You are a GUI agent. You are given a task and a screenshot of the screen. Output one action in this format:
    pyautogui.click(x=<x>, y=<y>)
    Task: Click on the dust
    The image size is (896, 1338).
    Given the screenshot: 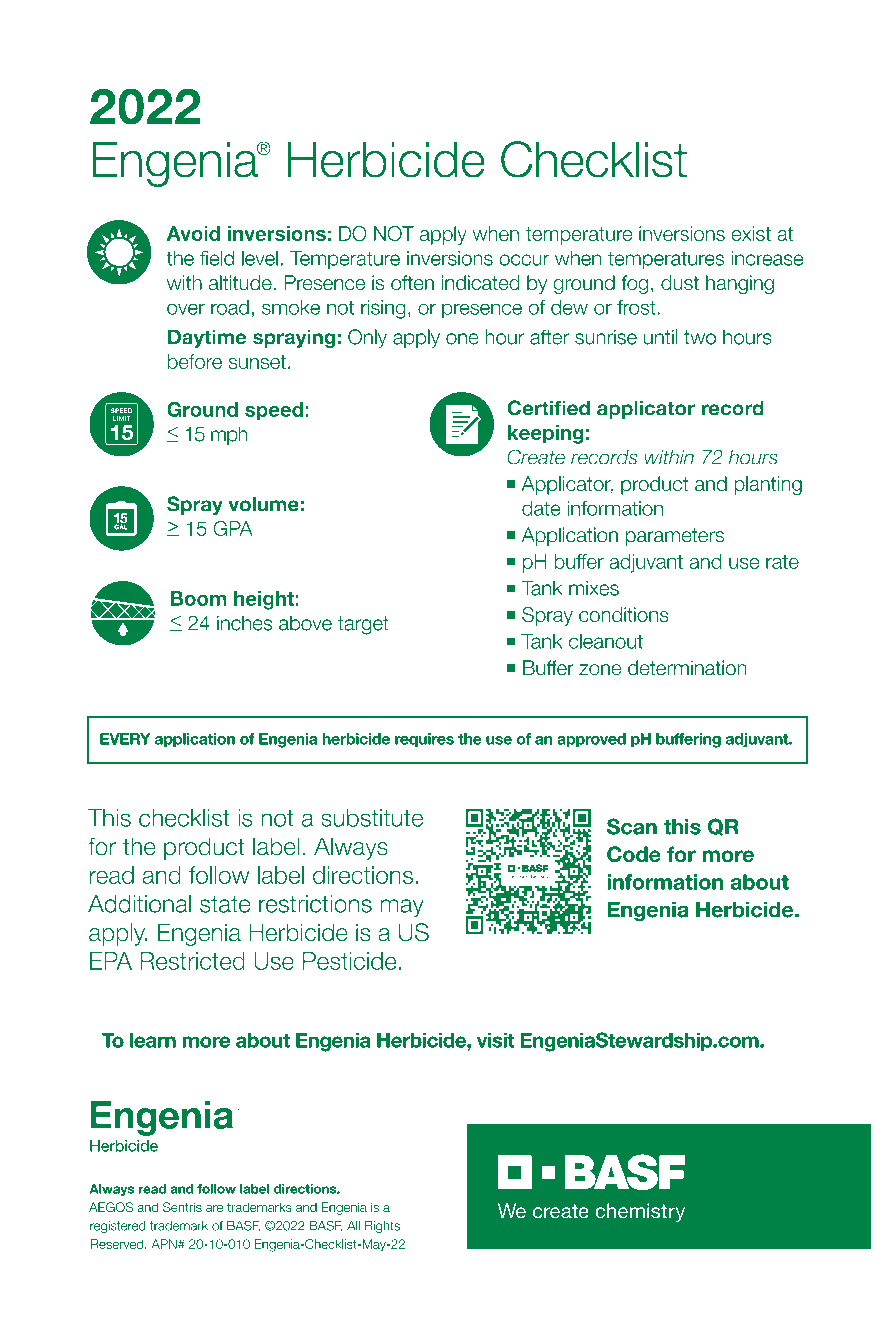 What is the action you would take?
    pyautogui.click(x=680, y=283)
